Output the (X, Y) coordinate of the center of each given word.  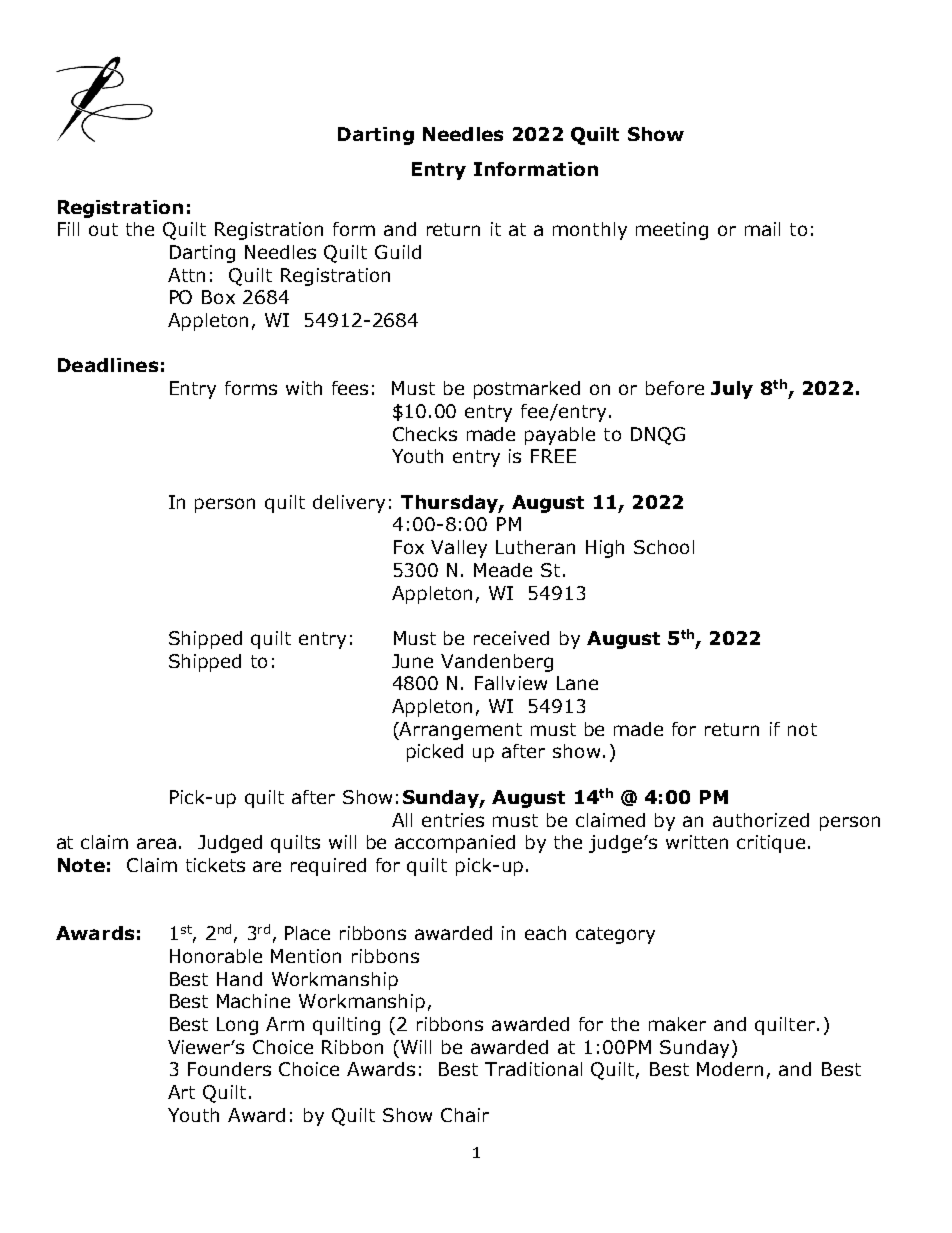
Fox (409, 547)
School (664, 547)
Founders (229, 1069)
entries (453, 820)
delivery (349, 504)
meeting (672, 231)
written (697, 842)
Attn (186, 275)
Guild (398, 252)
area (156, 843)
